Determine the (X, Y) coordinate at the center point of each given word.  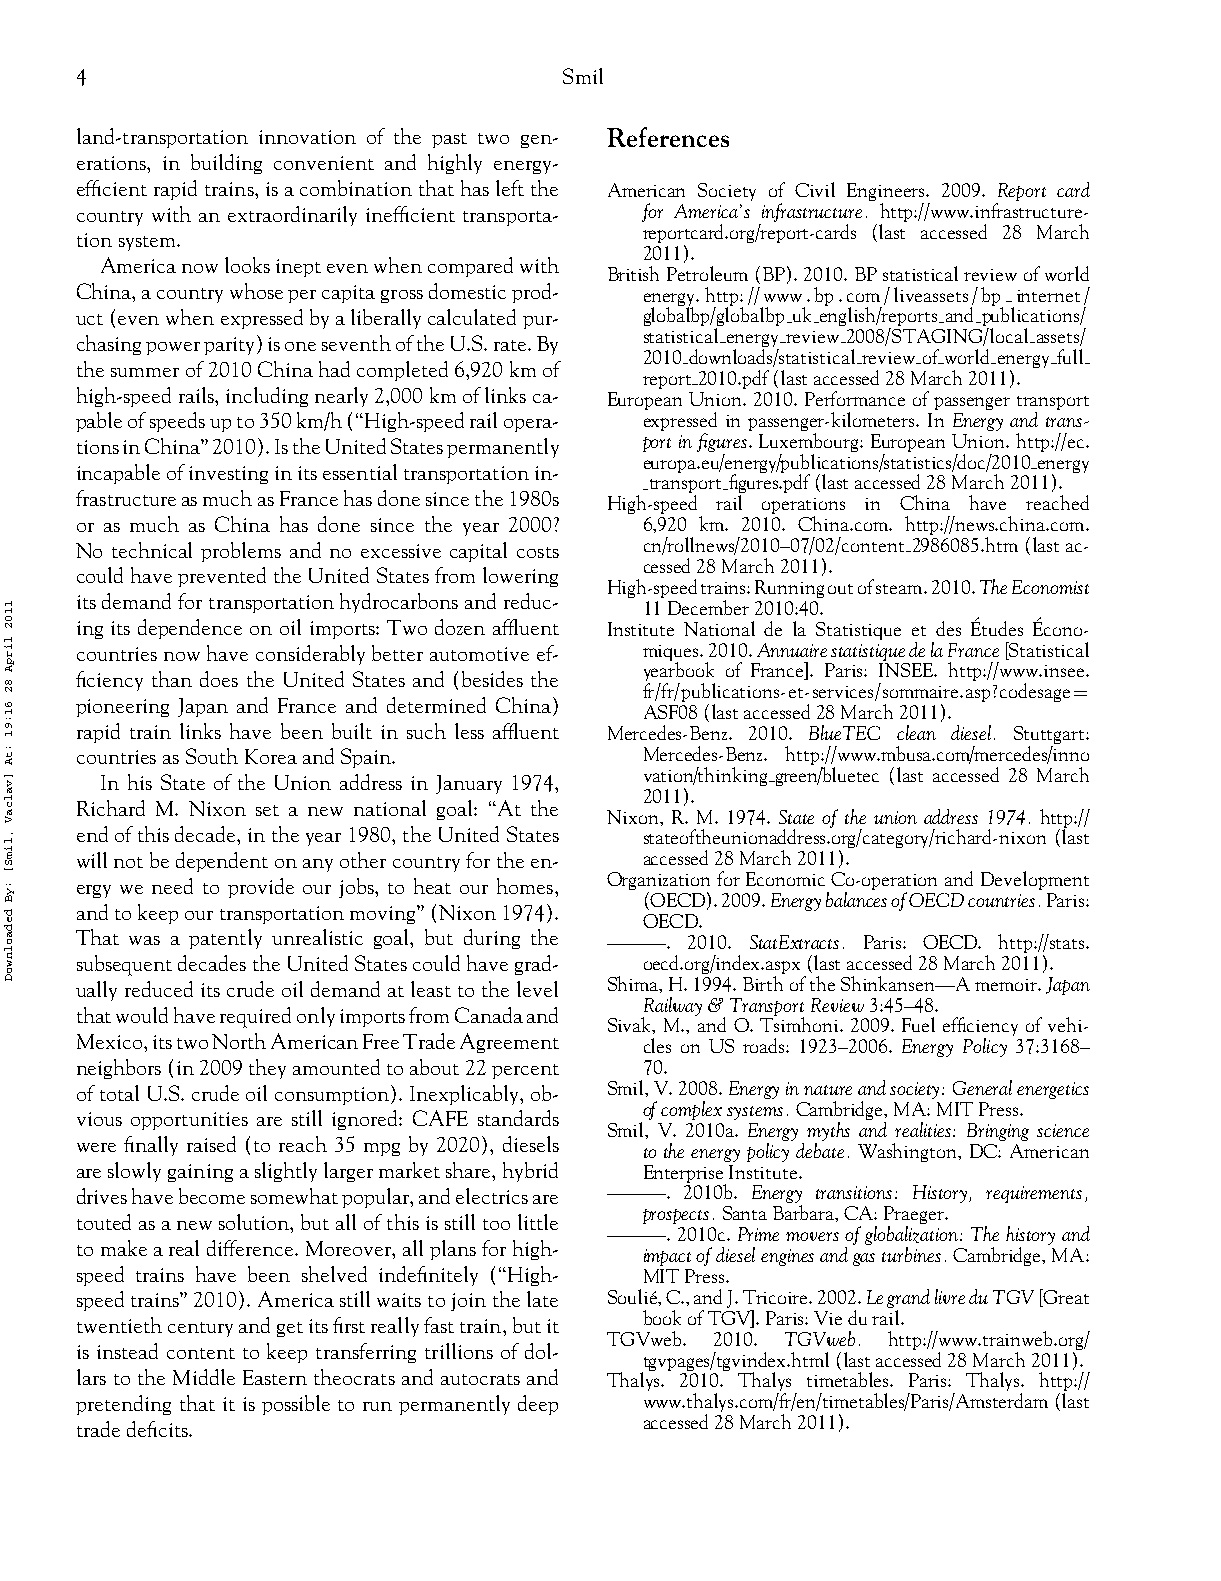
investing (228, 475)
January (469, 784)
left (510, 188)
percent (525, 1071)
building (226, 164)
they (267, 1069)
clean (916, 732)
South (212, 756)
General (982, 1087)
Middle (204, 1377)
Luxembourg (810, 441)
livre (950, 1296)
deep (538, 1405)
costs (538, 552)
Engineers (887, 193)
